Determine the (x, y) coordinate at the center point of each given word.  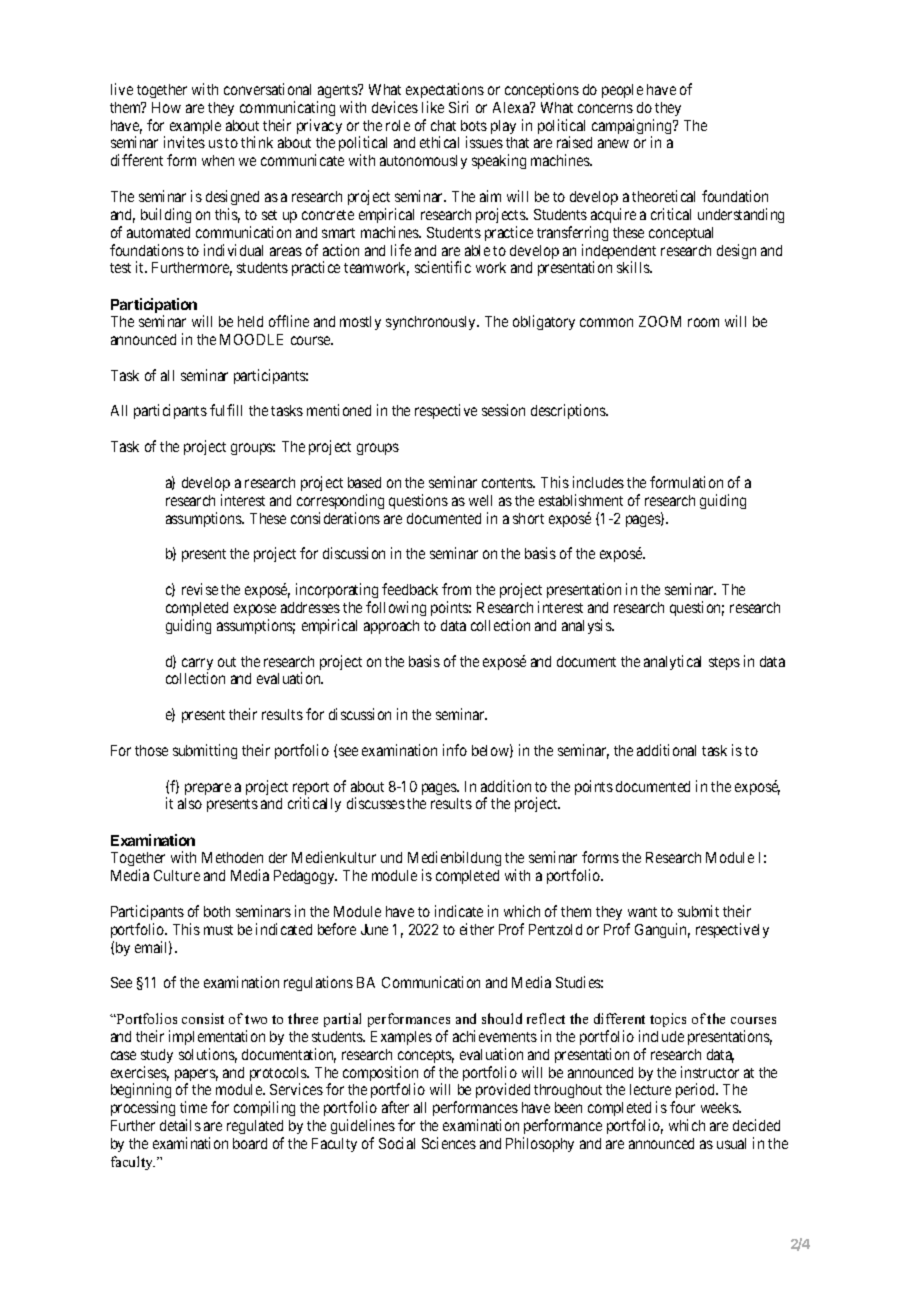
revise (200, 589)
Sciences (449, 1143)
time (193, 1107)
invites (184, 142)
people (622, 91)
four (682, 1107)
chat (443, 125)
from (456, 589)
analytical (672, 662)
